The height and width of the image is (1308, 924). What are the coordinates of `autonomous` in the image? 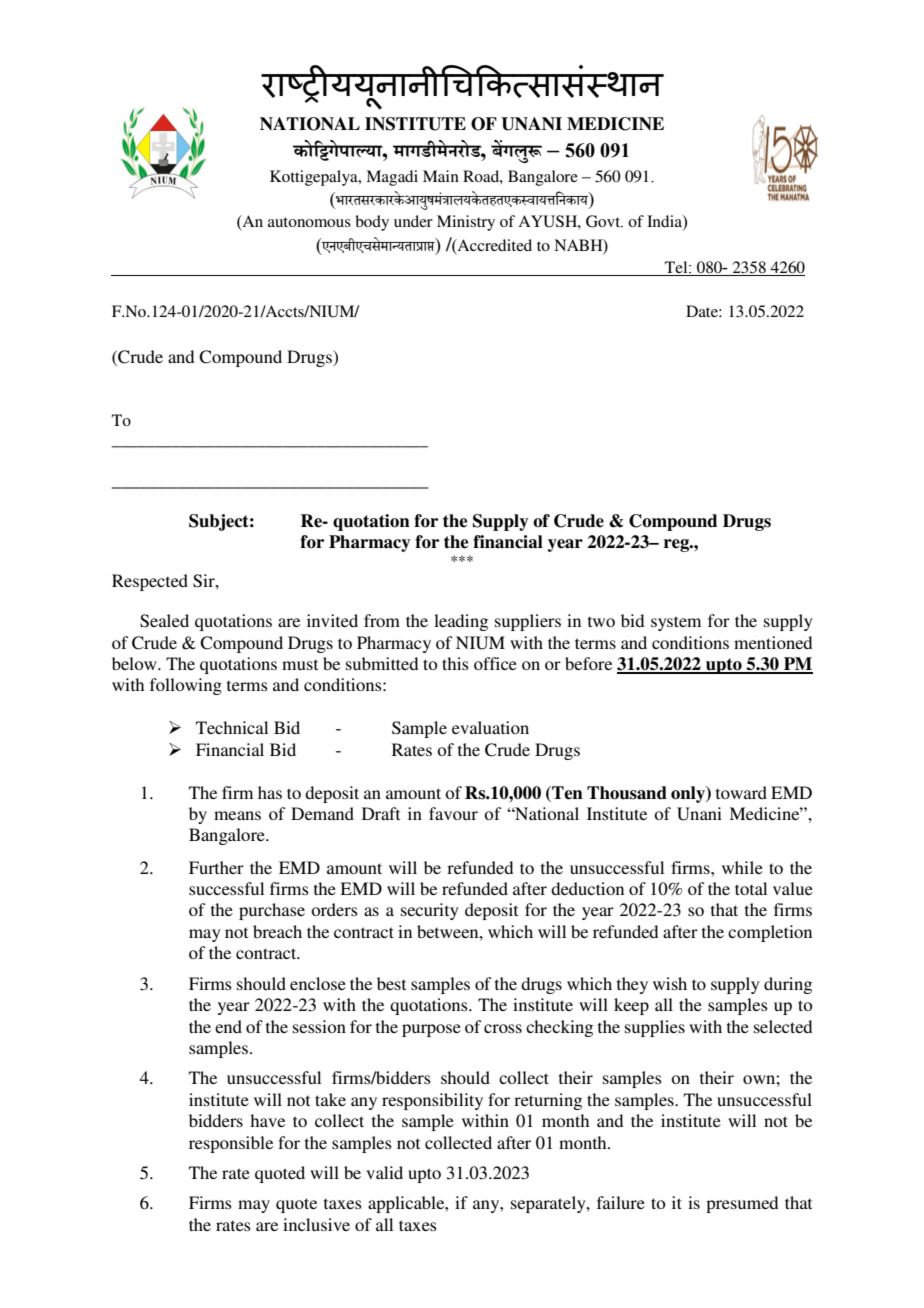 It's located at (309, 222).
